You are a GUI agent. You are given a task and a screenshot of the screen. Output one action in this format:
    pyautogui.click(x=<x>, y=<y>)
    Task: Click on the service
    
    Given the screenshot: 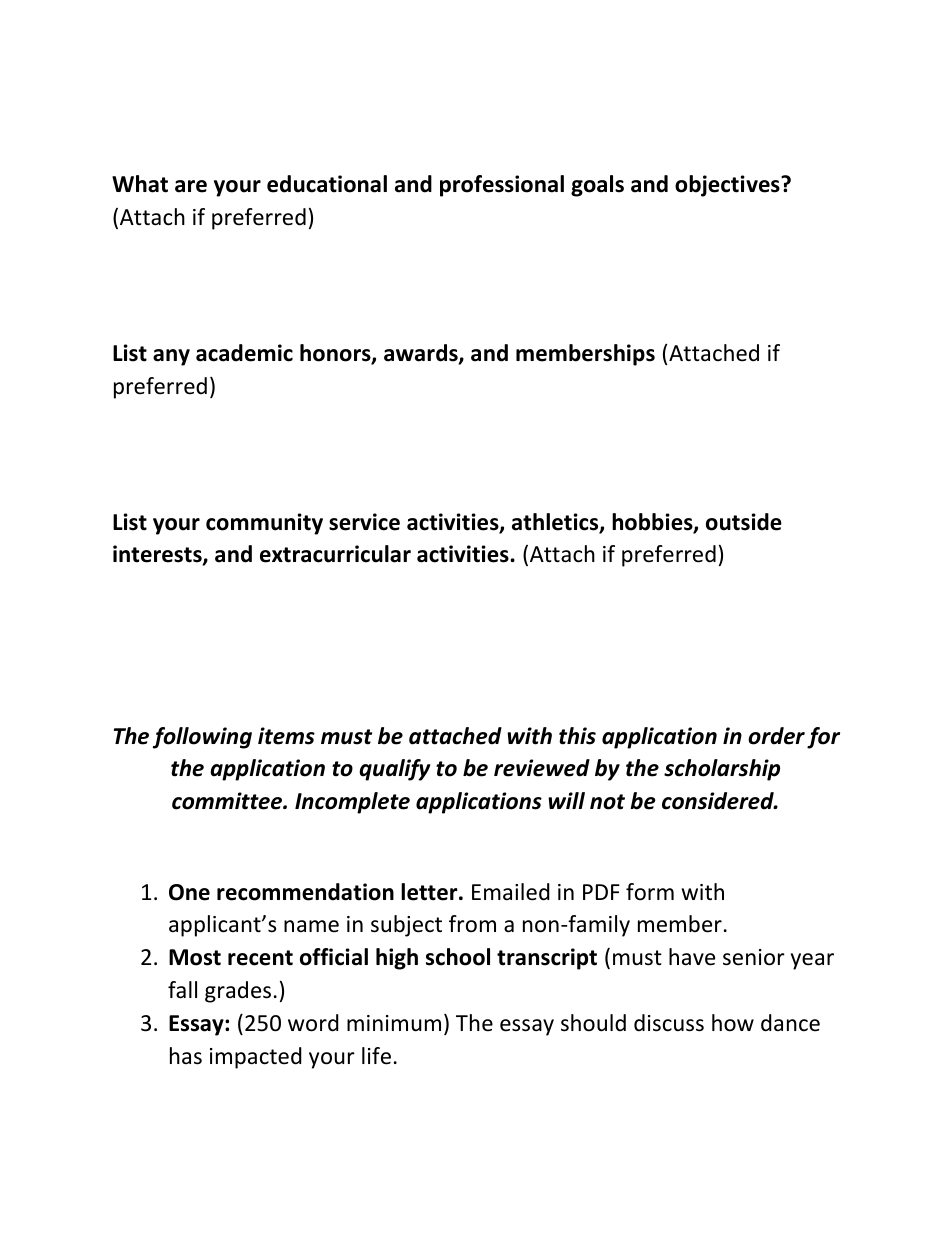 What is the action you would take?
    pyautogui.click(x=364, y=522)
